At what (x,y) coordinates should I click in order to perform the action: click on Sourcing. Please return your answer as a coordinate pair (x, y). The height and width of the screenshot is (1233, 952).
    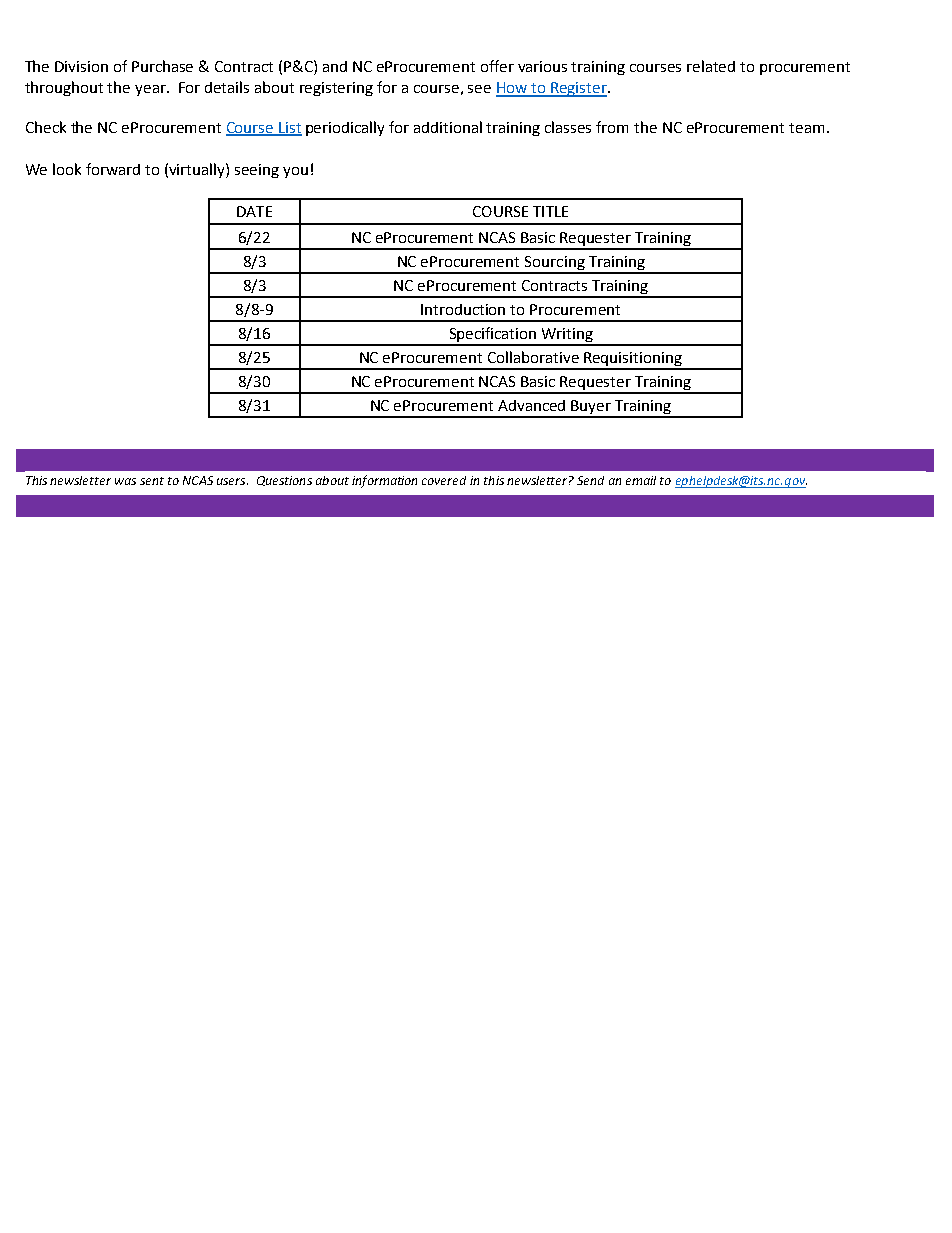
    Looking at the image, I should click on (555, 264).
